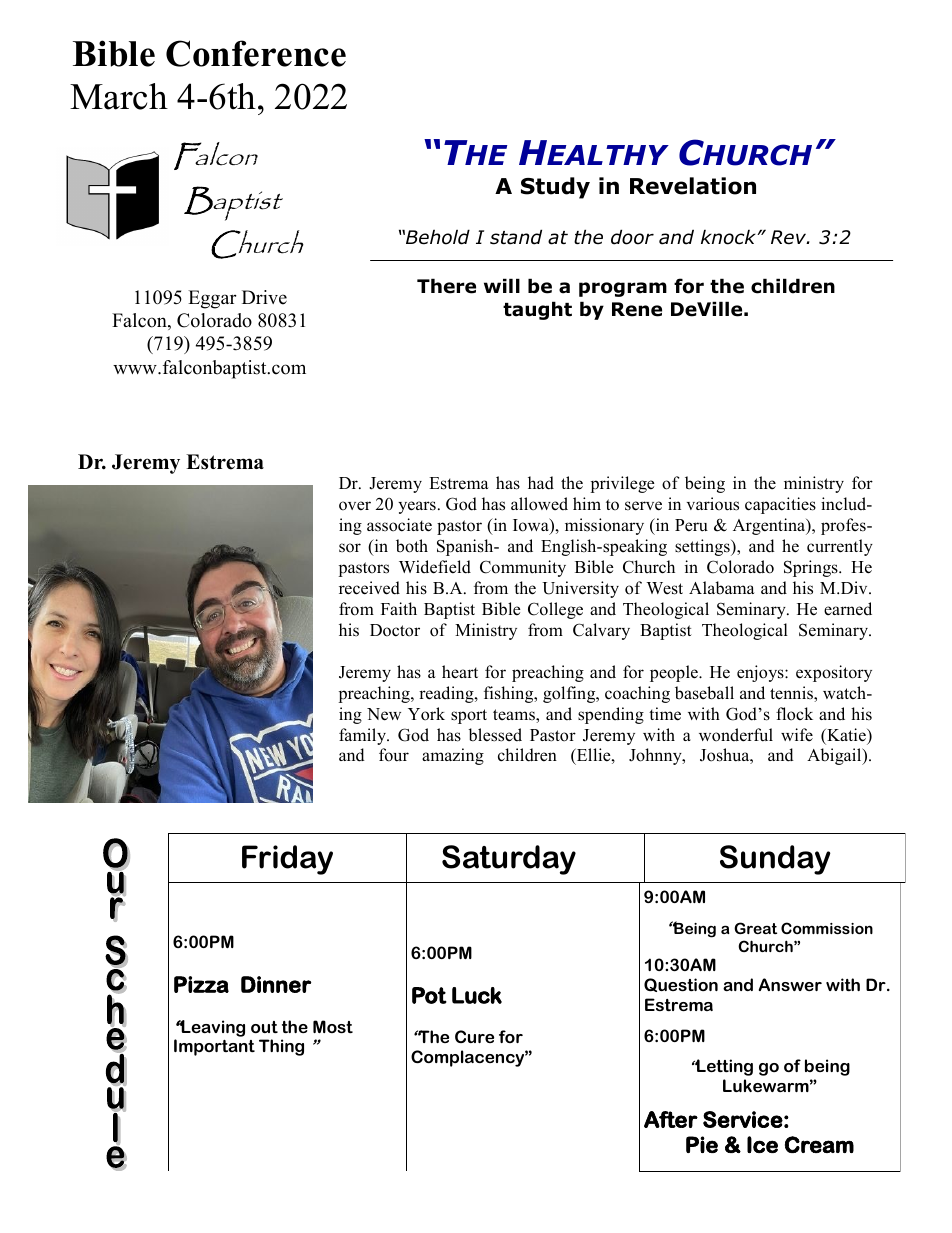 This page has height=1233, width=952. What do you see at coordinates (369, 588) in the page?
I see `received` at bounding box center [369, 588].
